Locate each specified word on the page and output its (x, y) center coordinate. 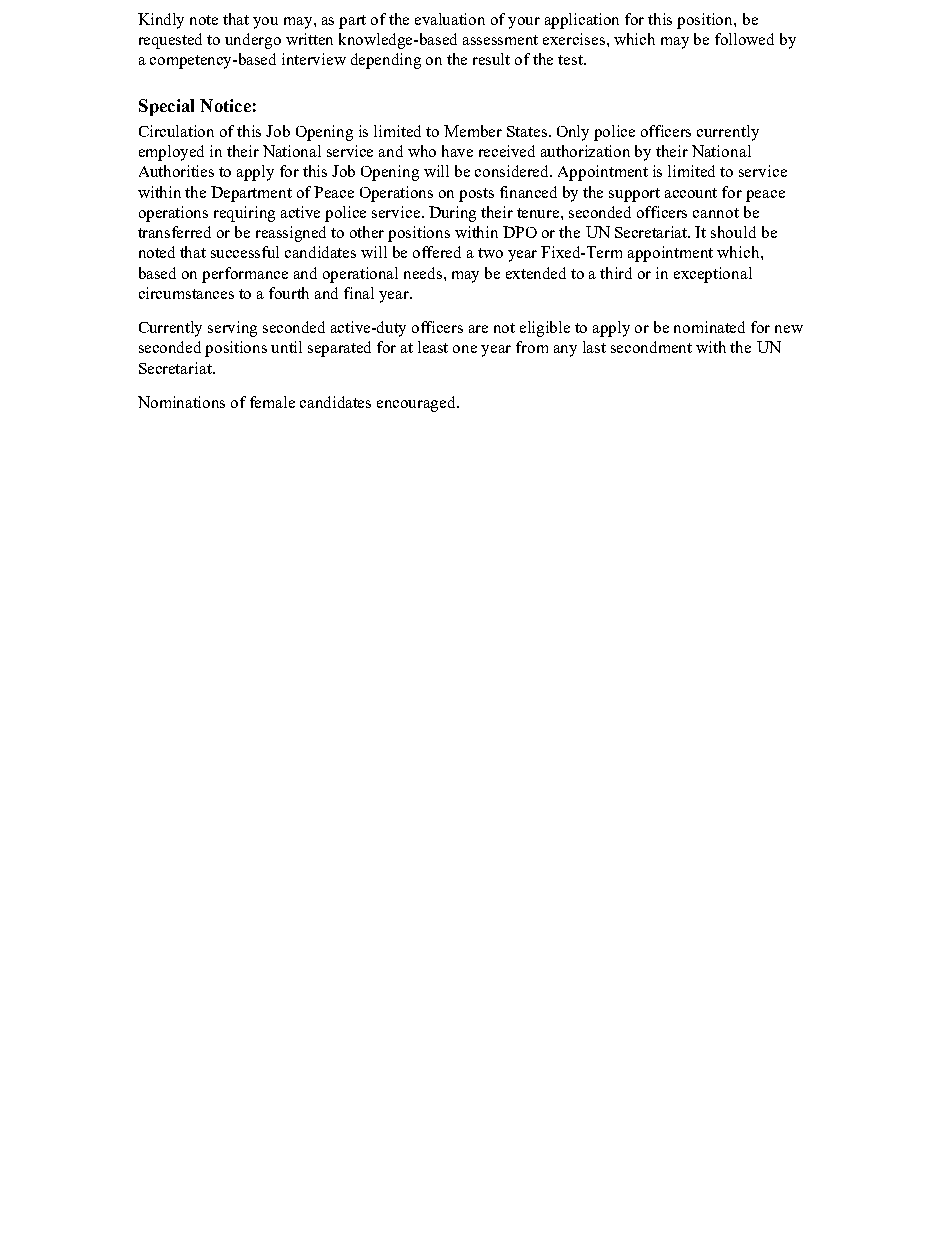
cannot (716, 213)
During (452, 214)
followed (744, 39)
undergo (253, 41)
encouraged (417, 404)
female (272, 402)
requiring (244, 214)
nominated (709, 327)
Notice (225, 105)
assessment (500, 40)
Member (473, 131)
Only (573, 133)
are (478, 329)
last (594, 347)
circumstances (186, 293)
